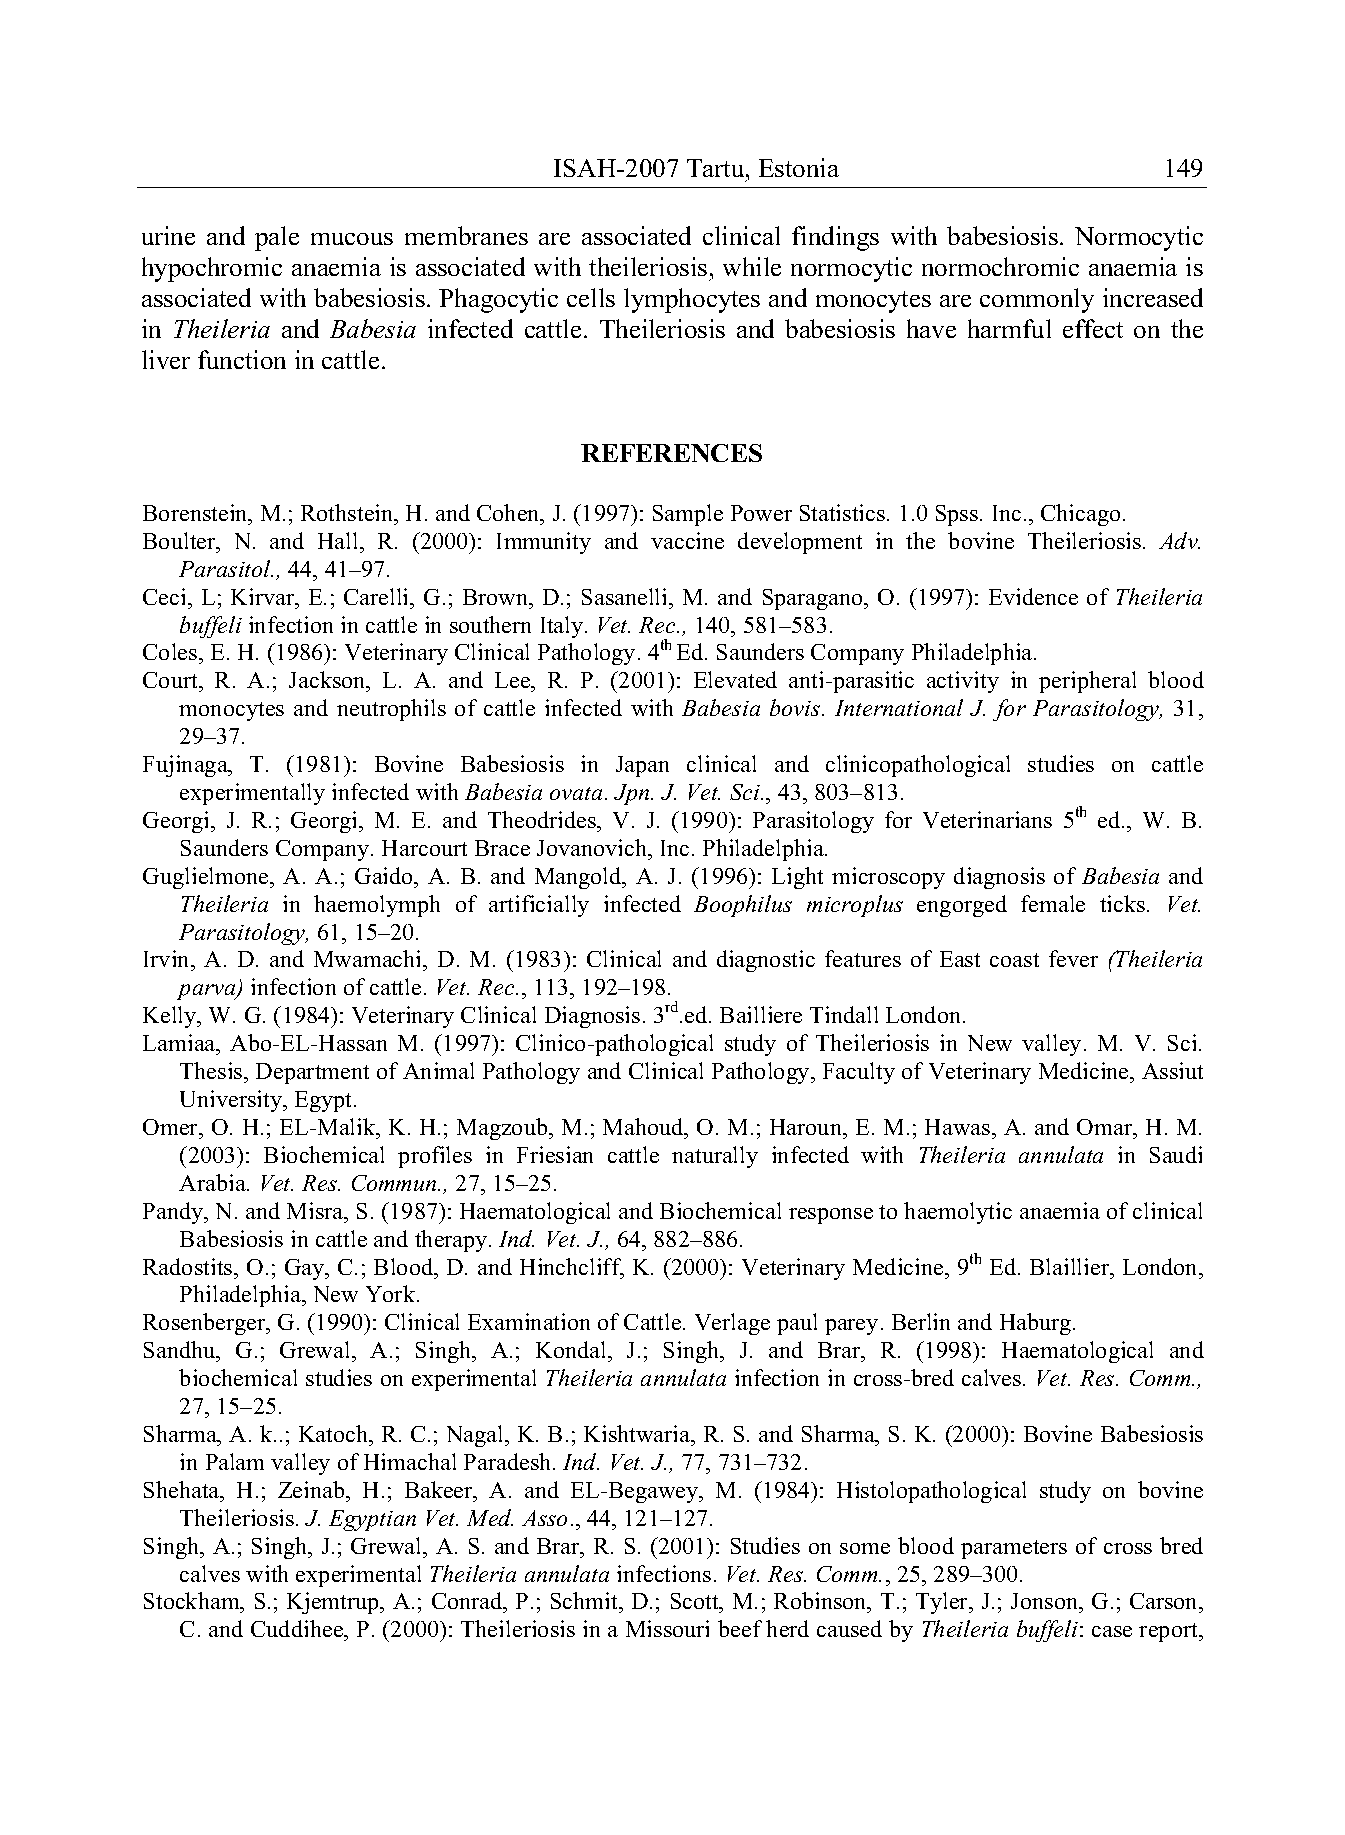 The height and width of the document is (1835, 1345). I want to click on Conrad, so click(468, 1602).
